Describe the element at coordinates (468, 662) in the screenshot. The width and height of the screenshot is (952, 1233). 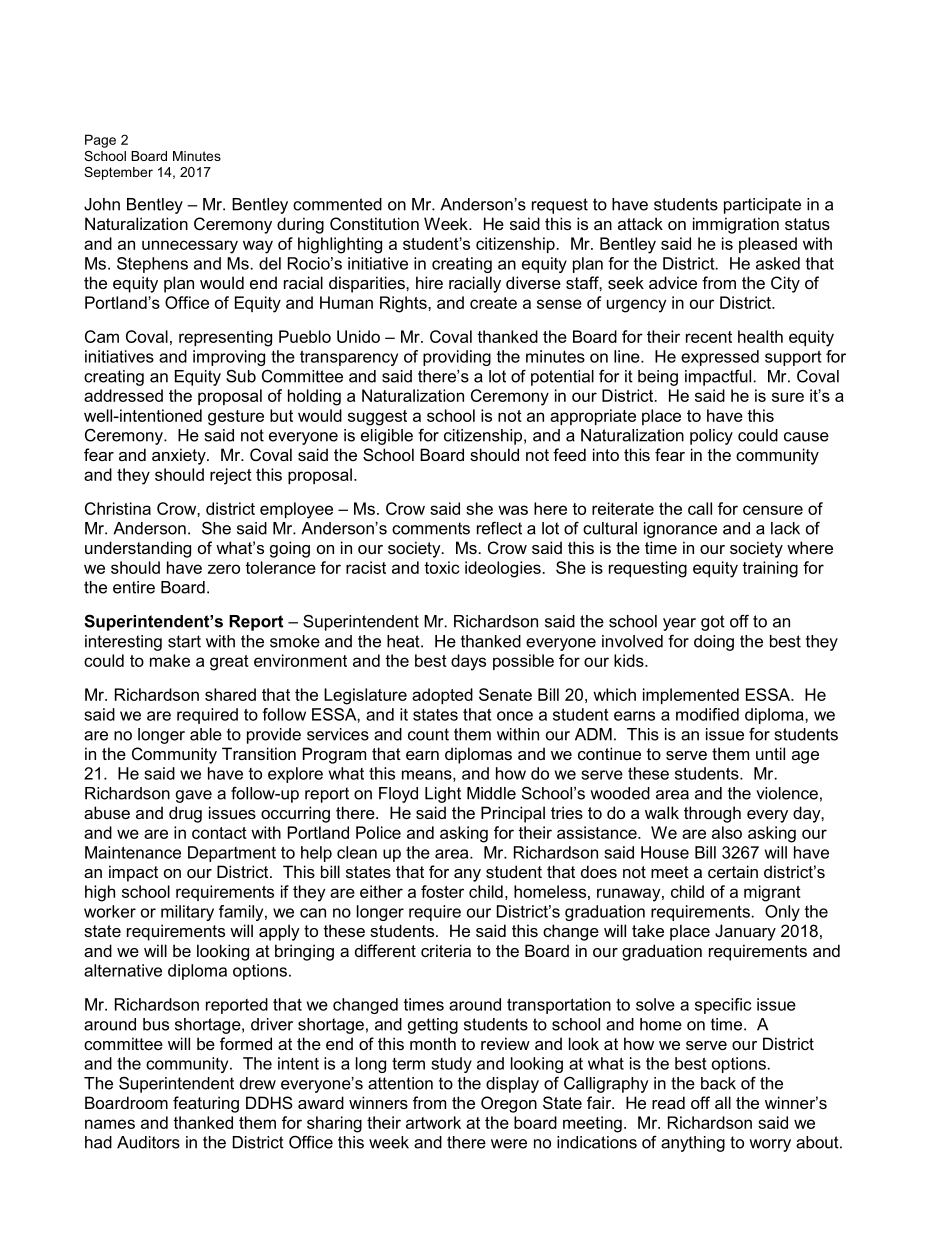
I see `days` at that location.
